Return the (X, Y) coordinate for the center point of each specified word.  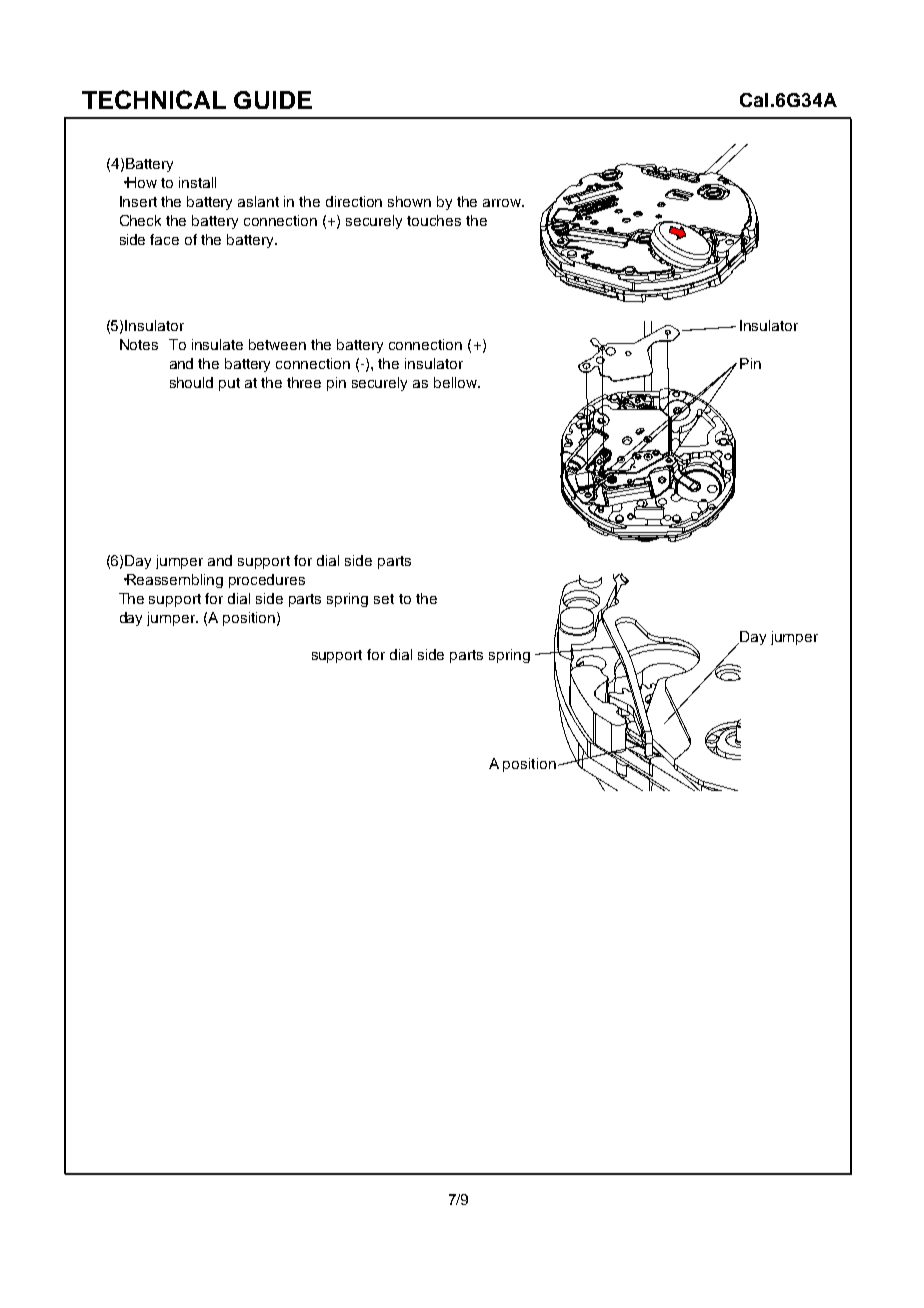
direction (354, 201)
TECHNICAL (154, 99)
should (191, 382)
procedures (267, 581)
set (384, 599)
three (304, 382)
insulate (217, 344)
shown (409, 201)
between (277, 344)
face (164, 239)
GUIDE (273, 100)
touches (434, 220)
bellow (457, 382)
